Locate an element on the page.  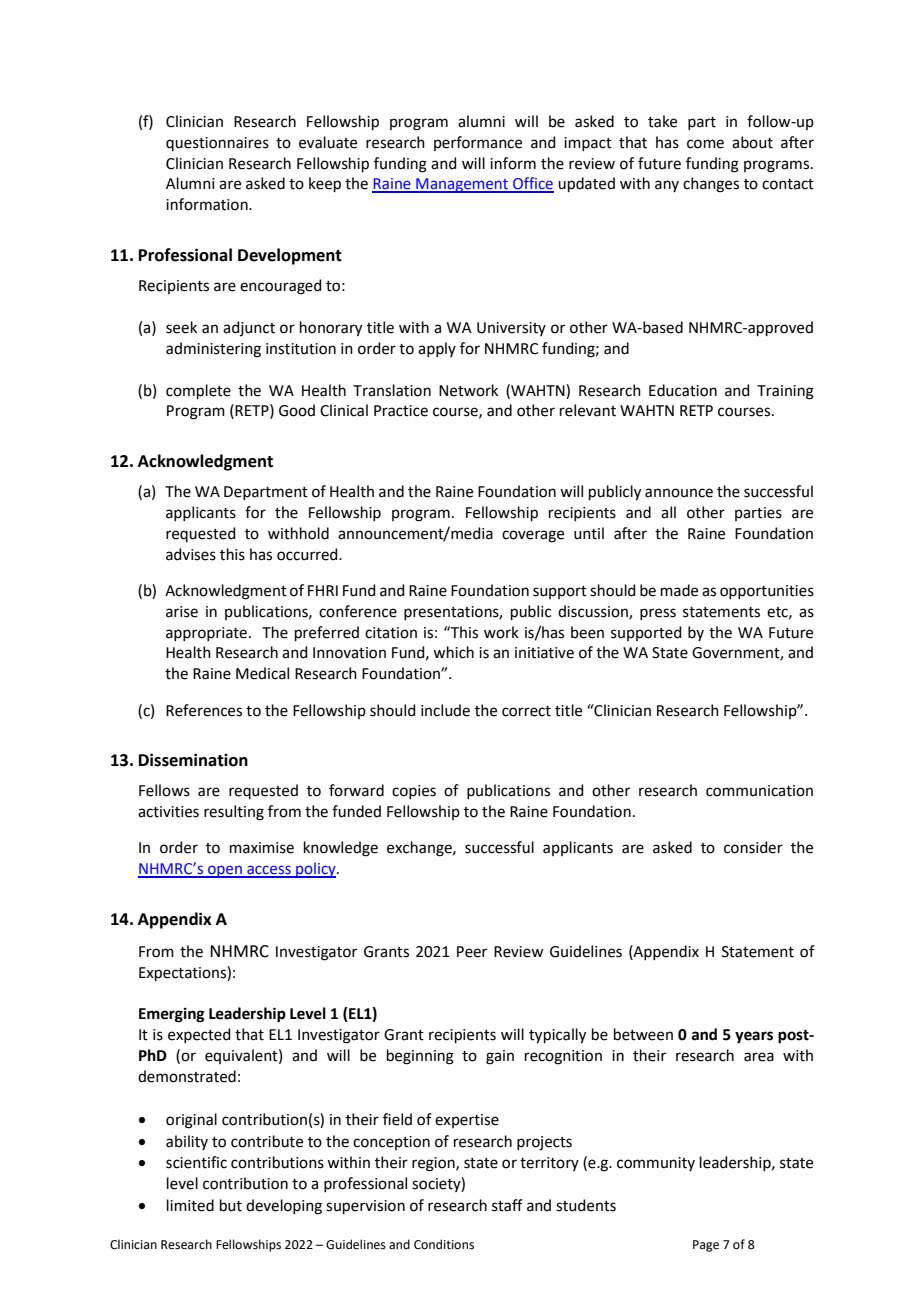
resulting is located at coordinates (234, 813).
